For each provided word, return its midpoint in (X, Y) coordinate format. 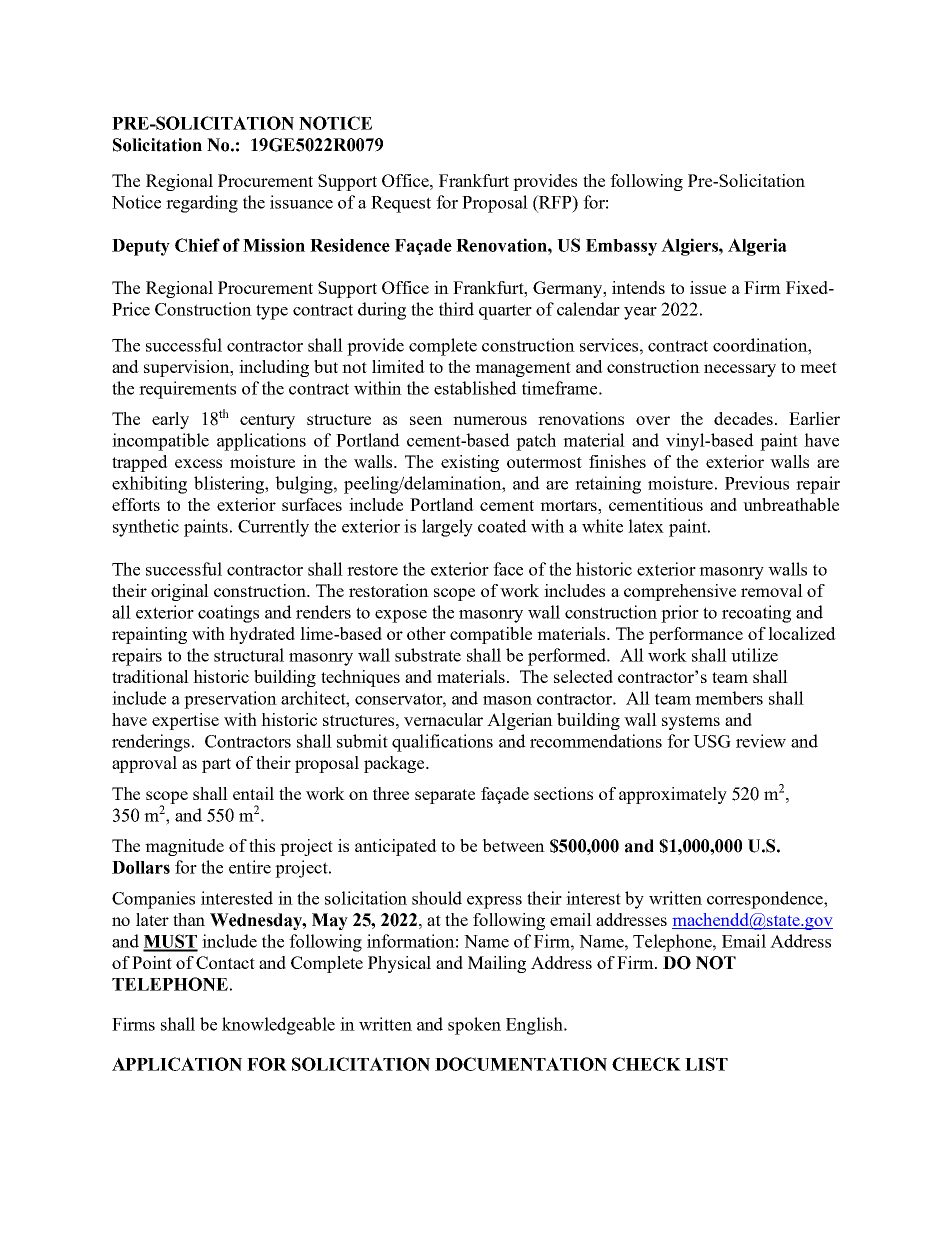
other (426, 633)
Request (401, 204)
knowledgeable (278, 1026)
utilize (754, 655)
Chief (197, 245)
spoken (474, 1026)
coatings (228, 614)
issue (708, 287)
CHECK (646, 1064)
